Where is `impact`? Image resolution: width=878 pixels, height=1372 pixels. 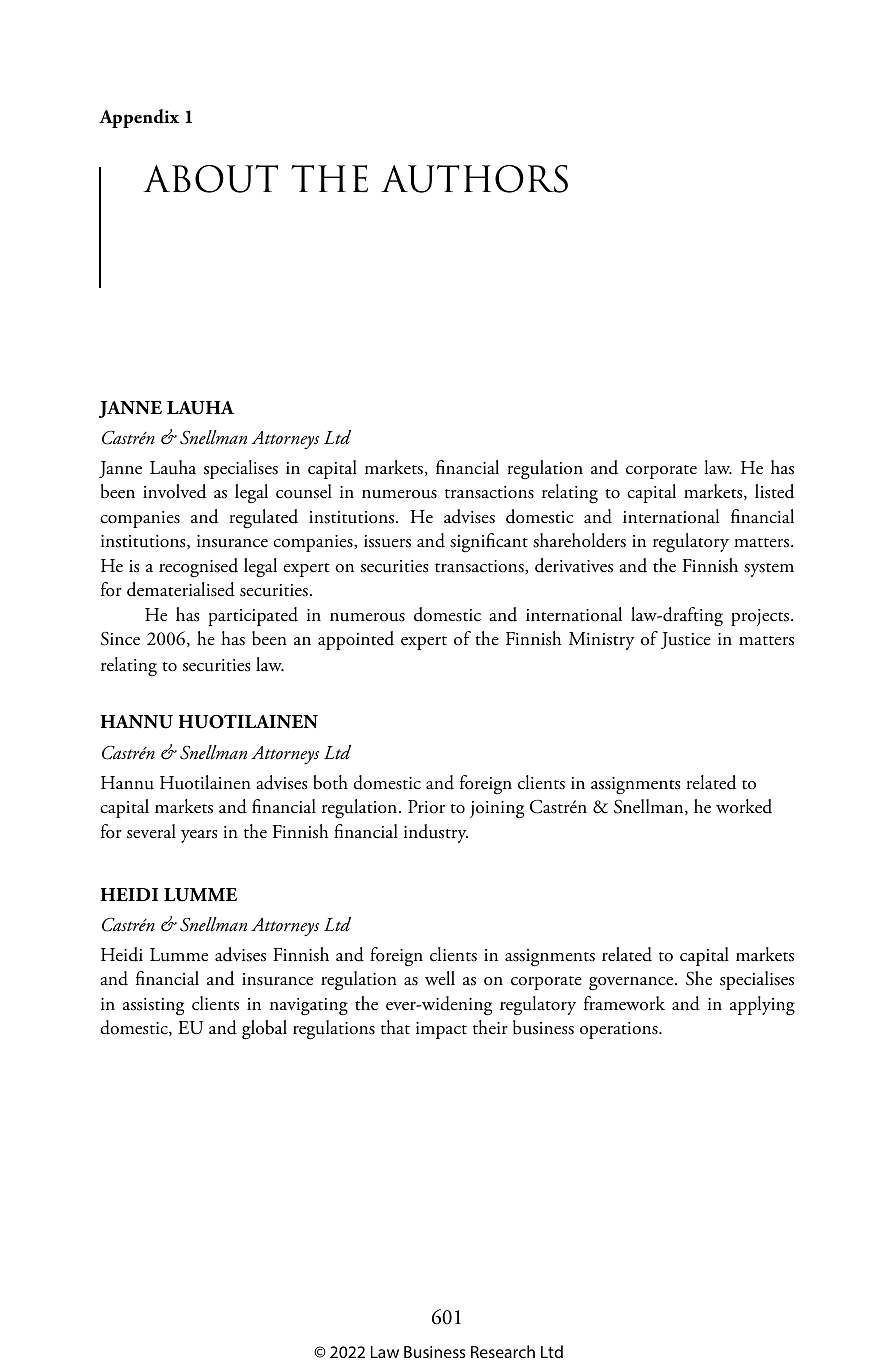
impact is located at coordinates (441, 1030).
